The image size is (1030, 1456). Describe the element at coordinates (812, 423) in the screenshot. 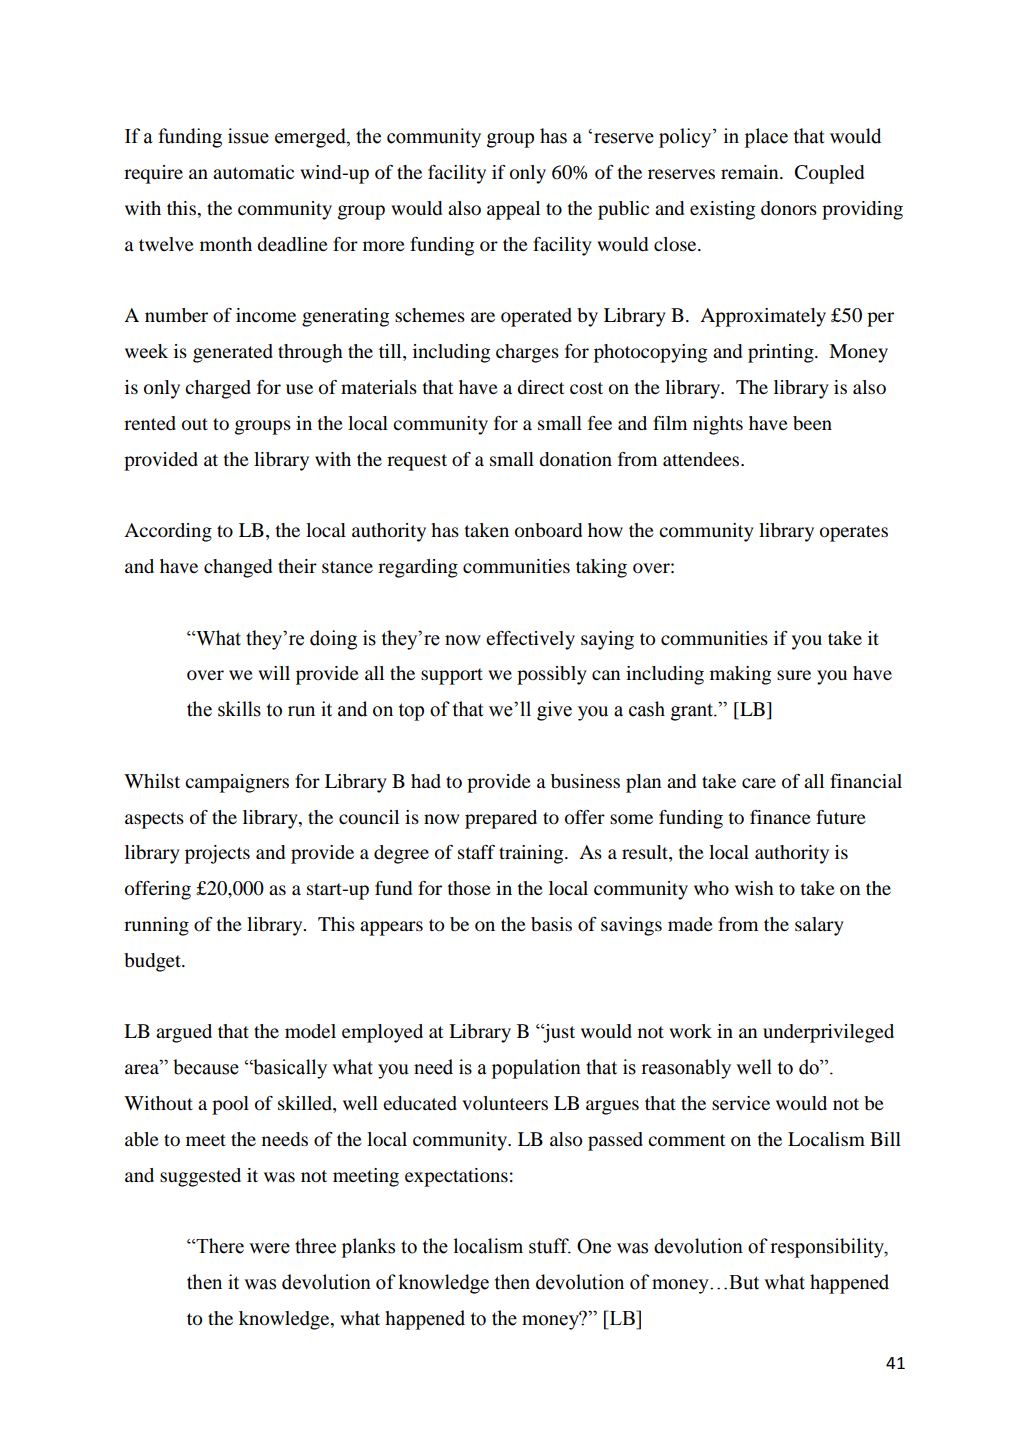

I see `been` at that location.
